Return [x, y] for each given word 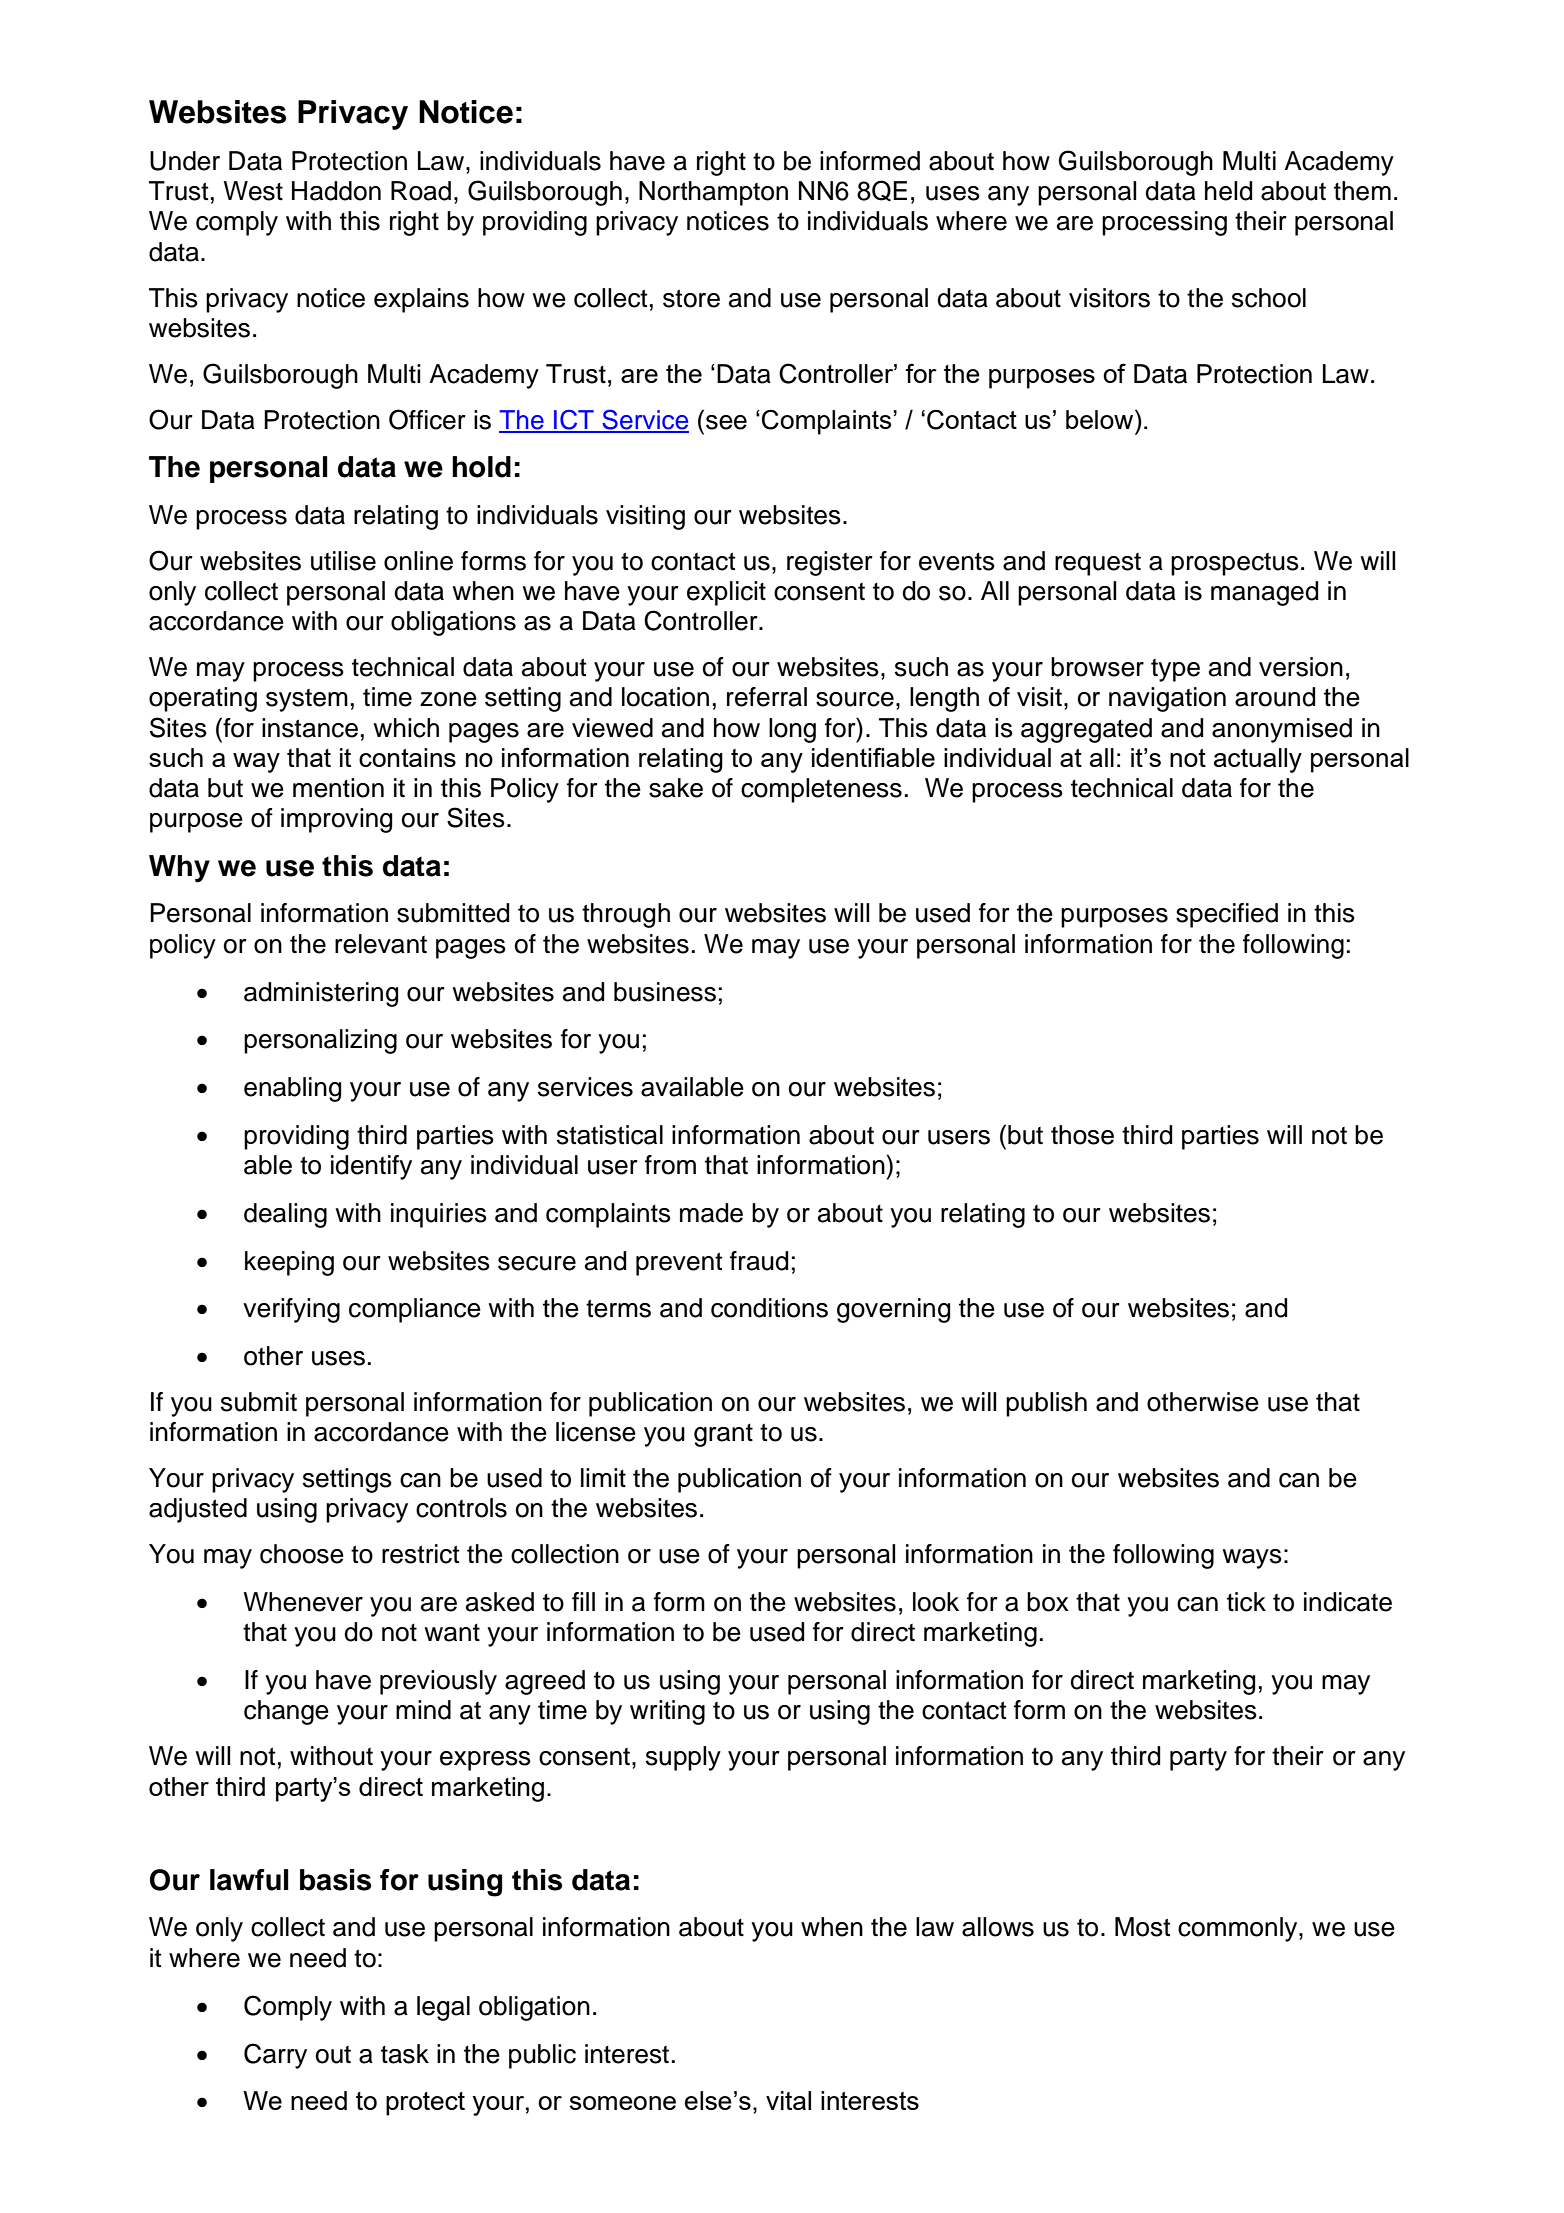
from [670, 1165]
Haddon [336, 191]
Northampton [713, 193]
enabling [292, 1089]
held [1228, 191]
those [1082, 1135]
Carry [275, 2056]
